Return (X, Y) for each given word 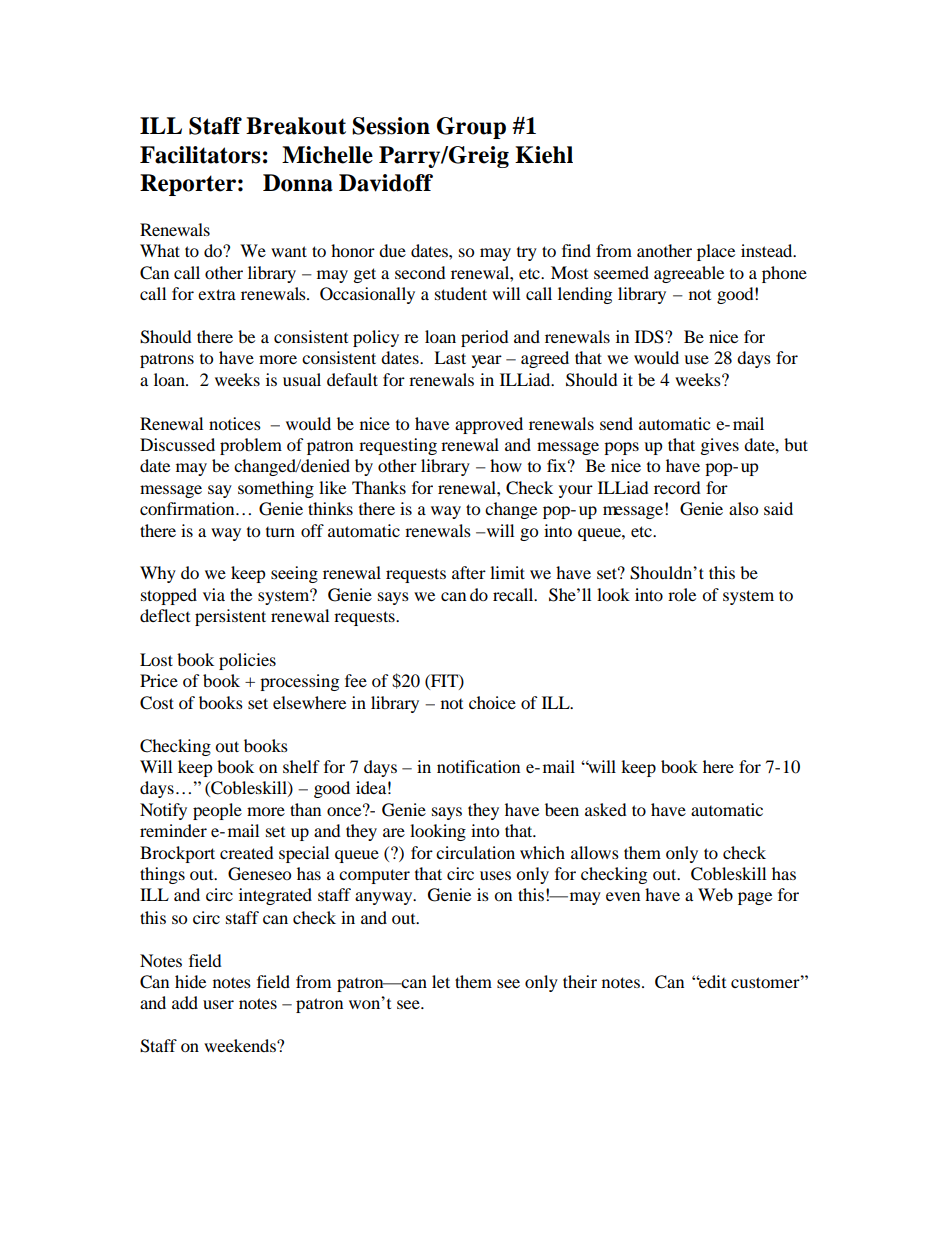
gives (720, 446)
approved (489, 425)
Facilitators (200, 155)
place (716, 252)
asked (606, 809)
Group (471, 128)
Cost (157, 703)
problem (251, 446)
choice (492, 702)
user (218, 1004)
